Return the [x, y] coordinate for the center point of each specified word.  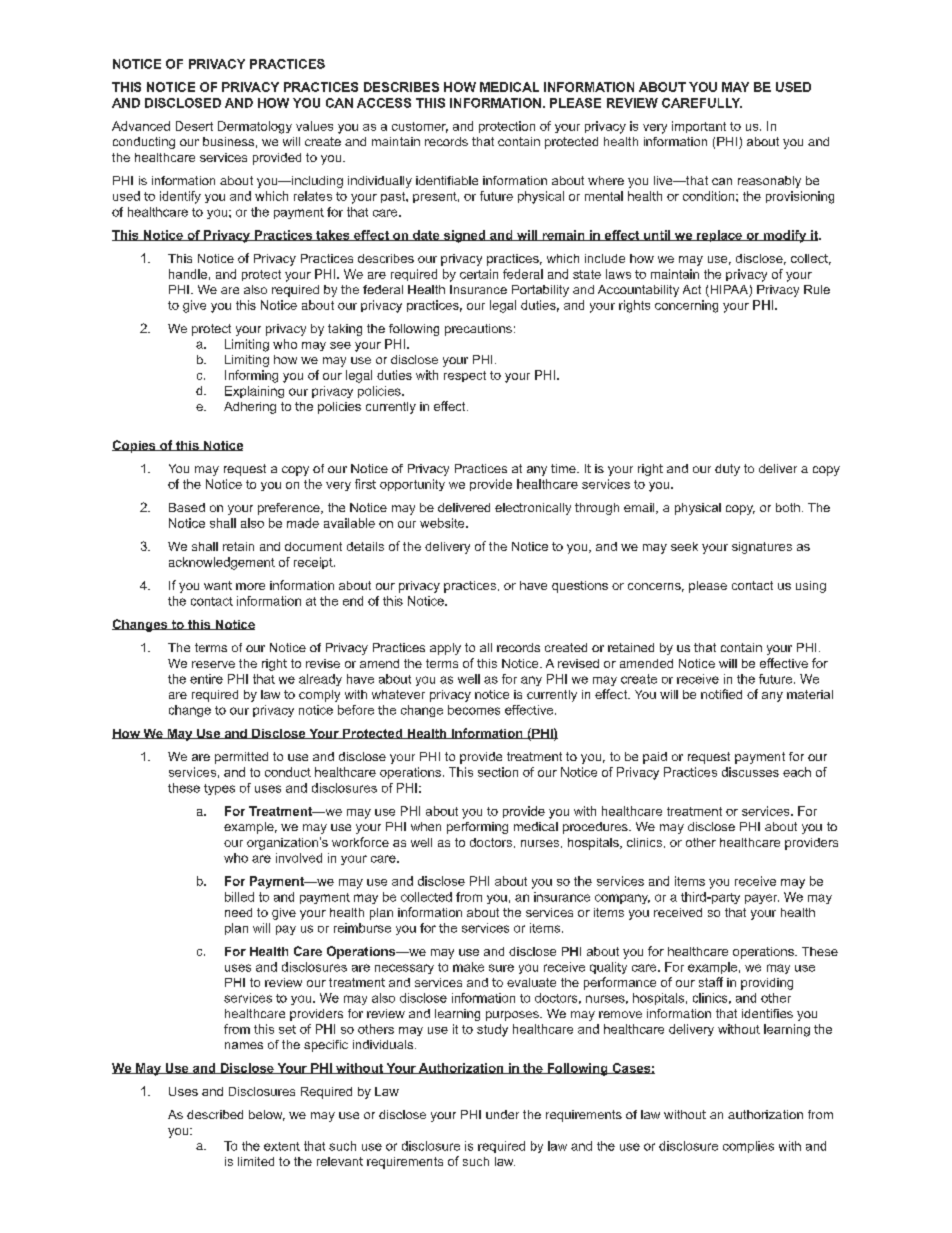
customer [420, 127]
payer [762, 899]
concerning [686, 306]
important [699, 127]
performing [477, 828]
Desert [194, 126]
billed [239, 897]
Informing [251, 376]
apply [445, 649]
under [502, 1114]
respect [465, 376]
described [215, 1114]
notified [721, 694]
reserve [213, 664]
